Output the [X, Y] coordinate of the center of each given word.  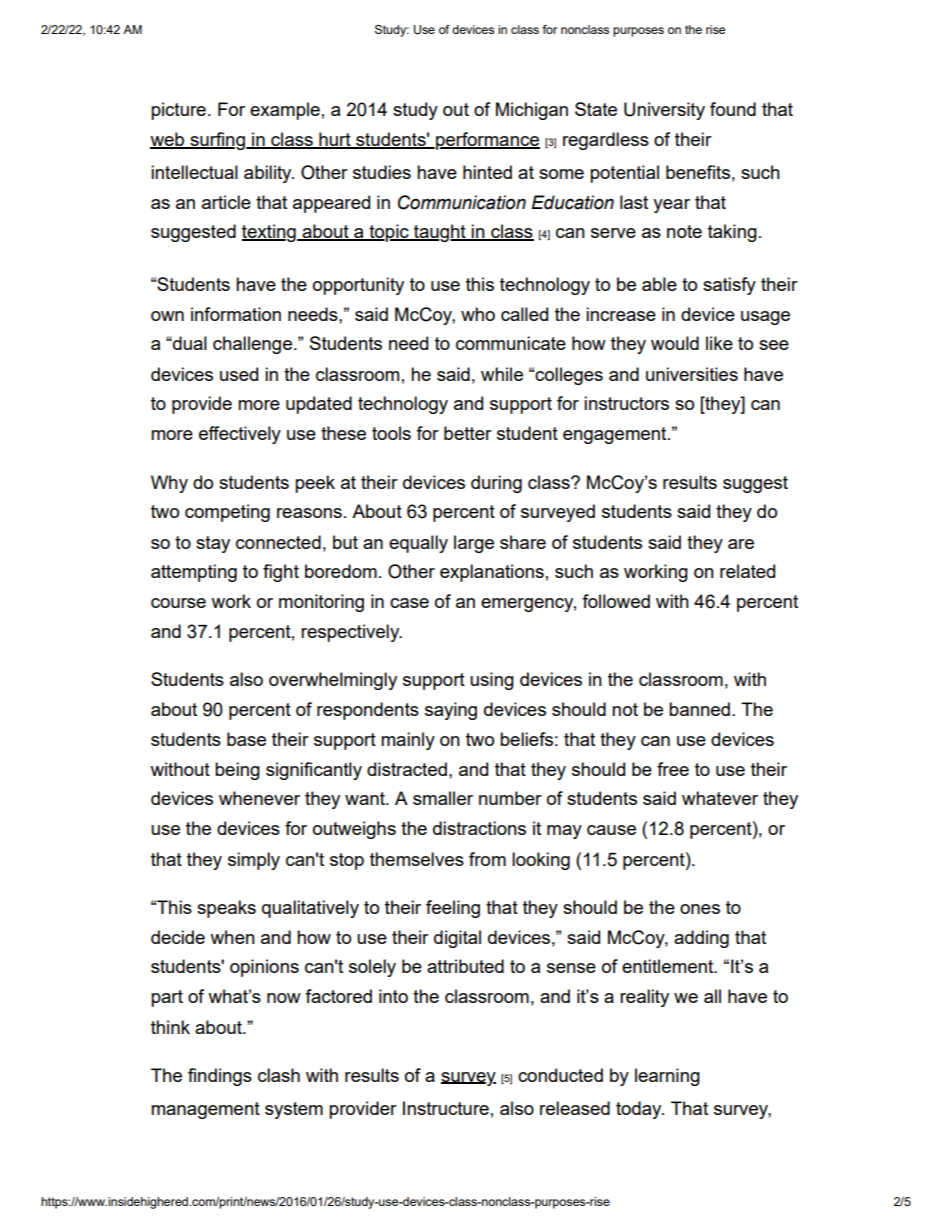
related [747, 571]
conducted [560, 1075]
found [733, 109]
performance [487, 141]
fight [281, 573]
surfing [217, 141]
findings [220, 1077]
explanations [492, 573]
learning [667, 1077]
